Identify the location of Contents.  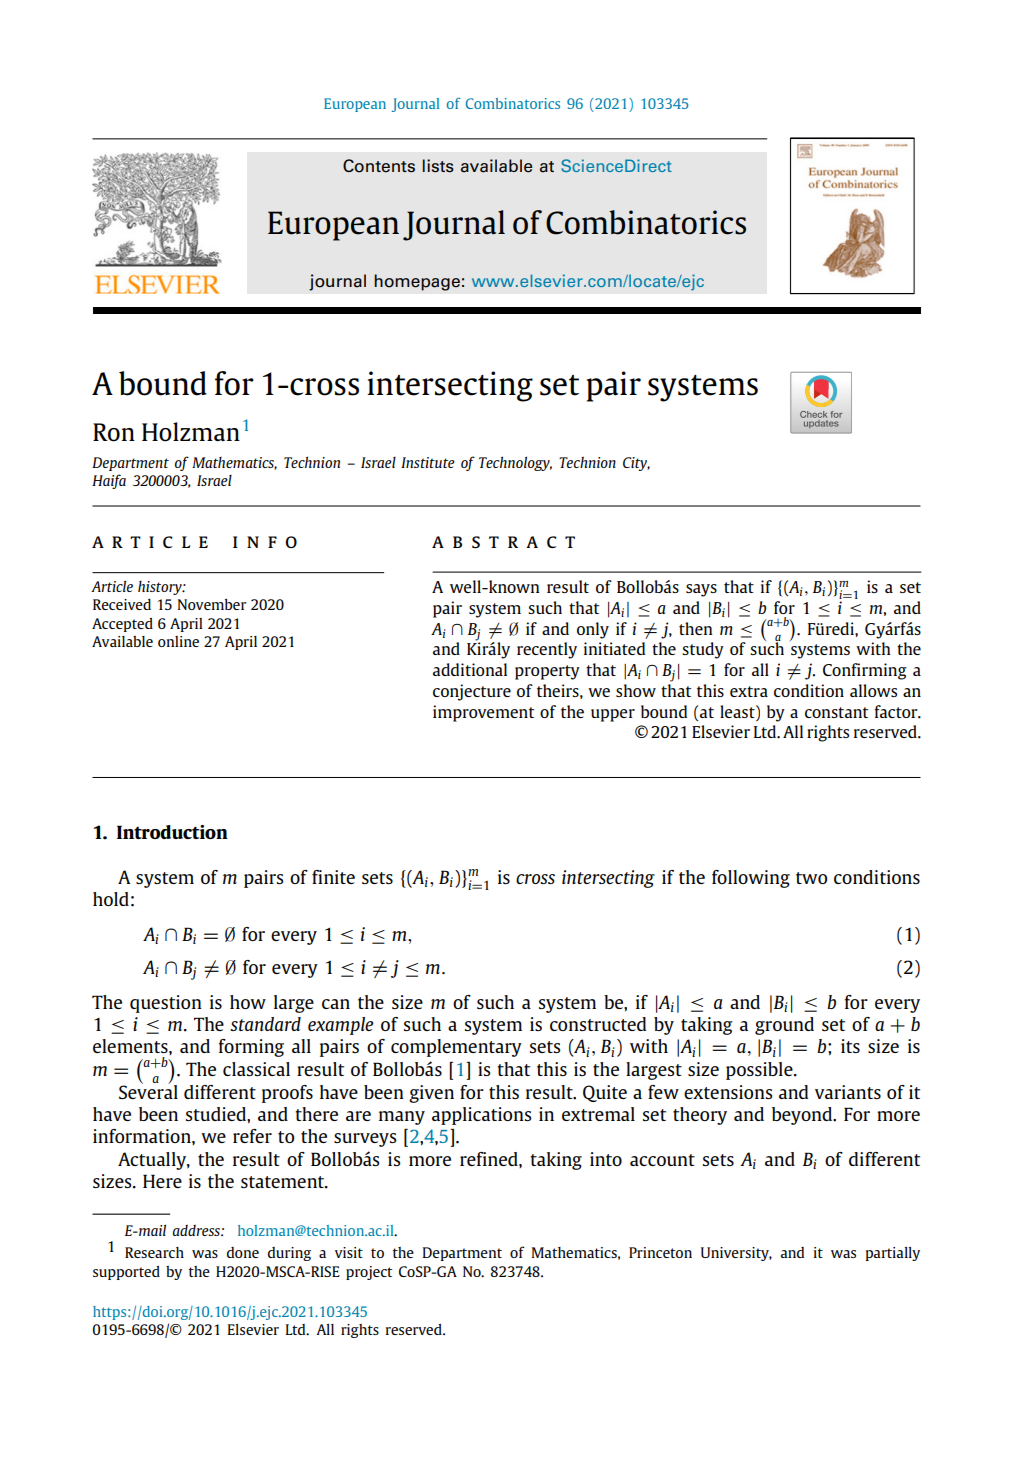
(379, 166).
